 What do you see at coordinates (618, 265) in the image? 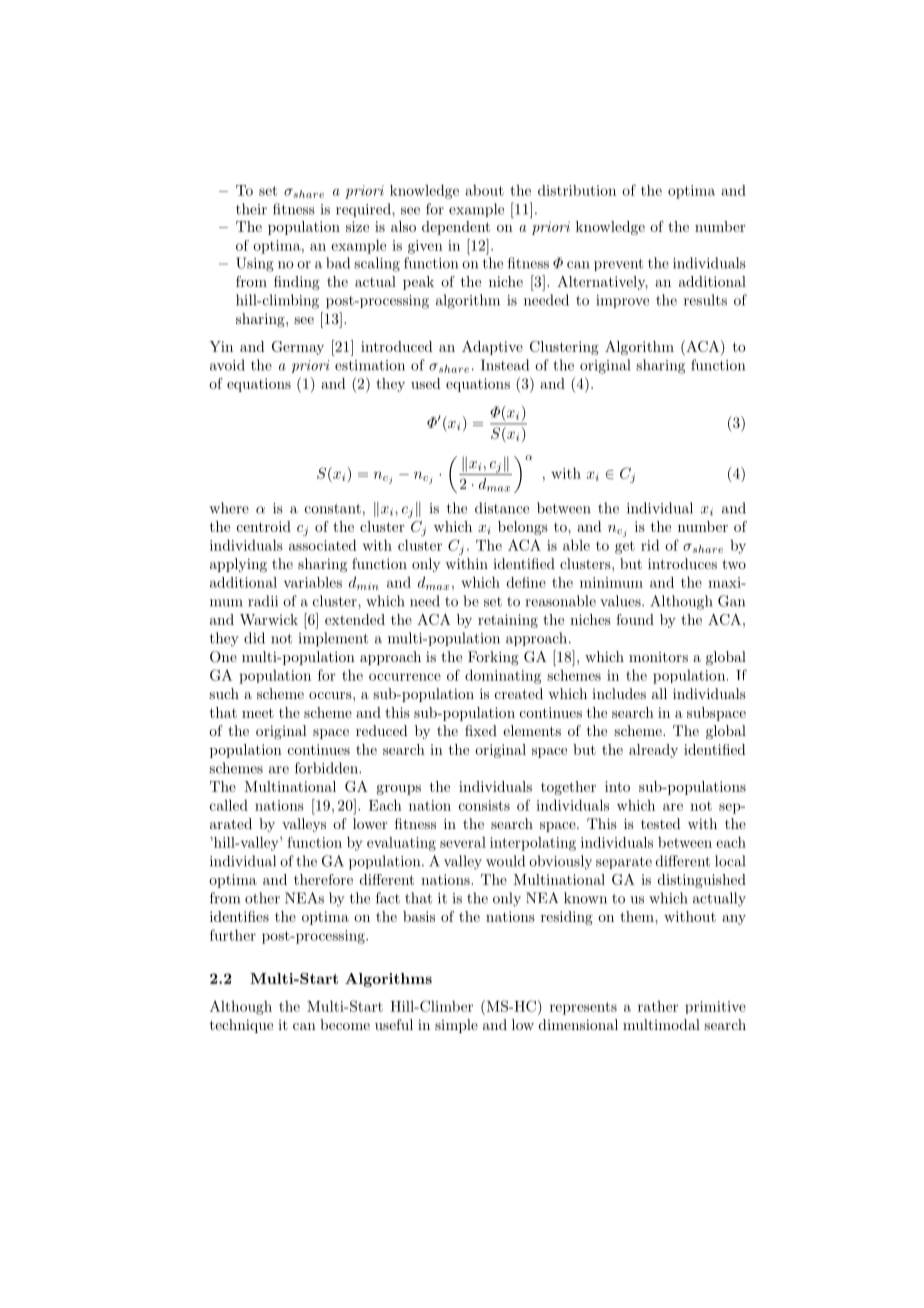
I see `prevent` at bounding box center [618, 265].
